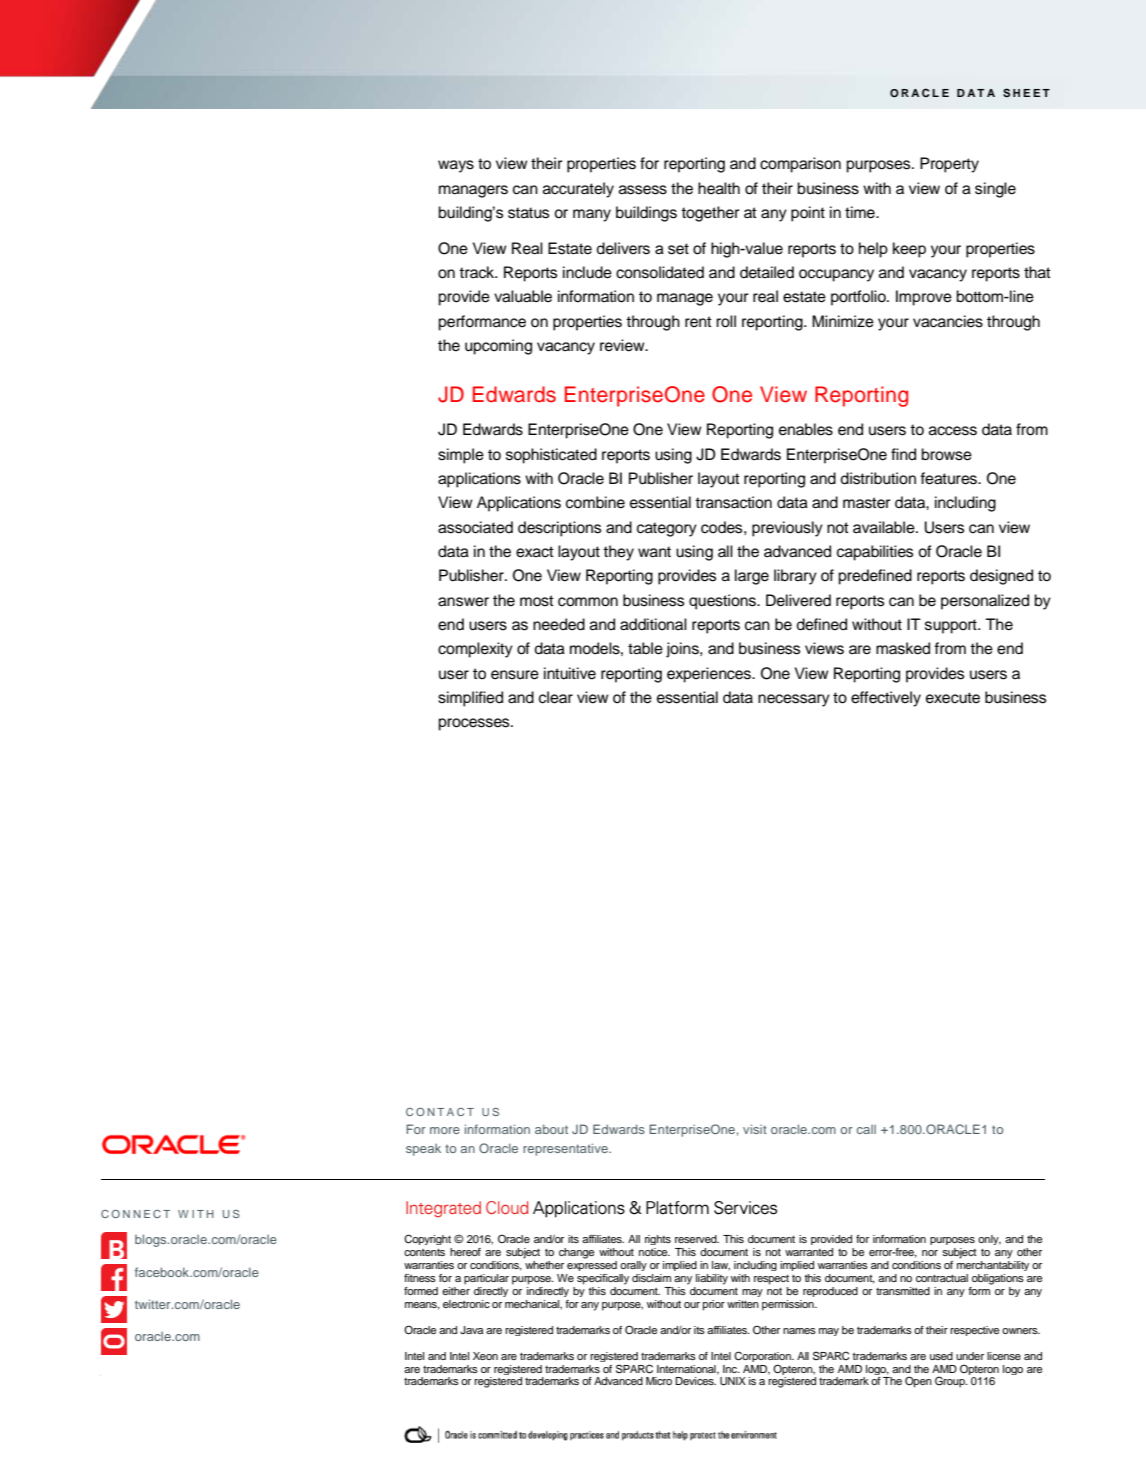 This screenshot has width=1146, height=1483. Describe the element at coordinates (456, 166) in the screenshot. I see `ways` at that location.
